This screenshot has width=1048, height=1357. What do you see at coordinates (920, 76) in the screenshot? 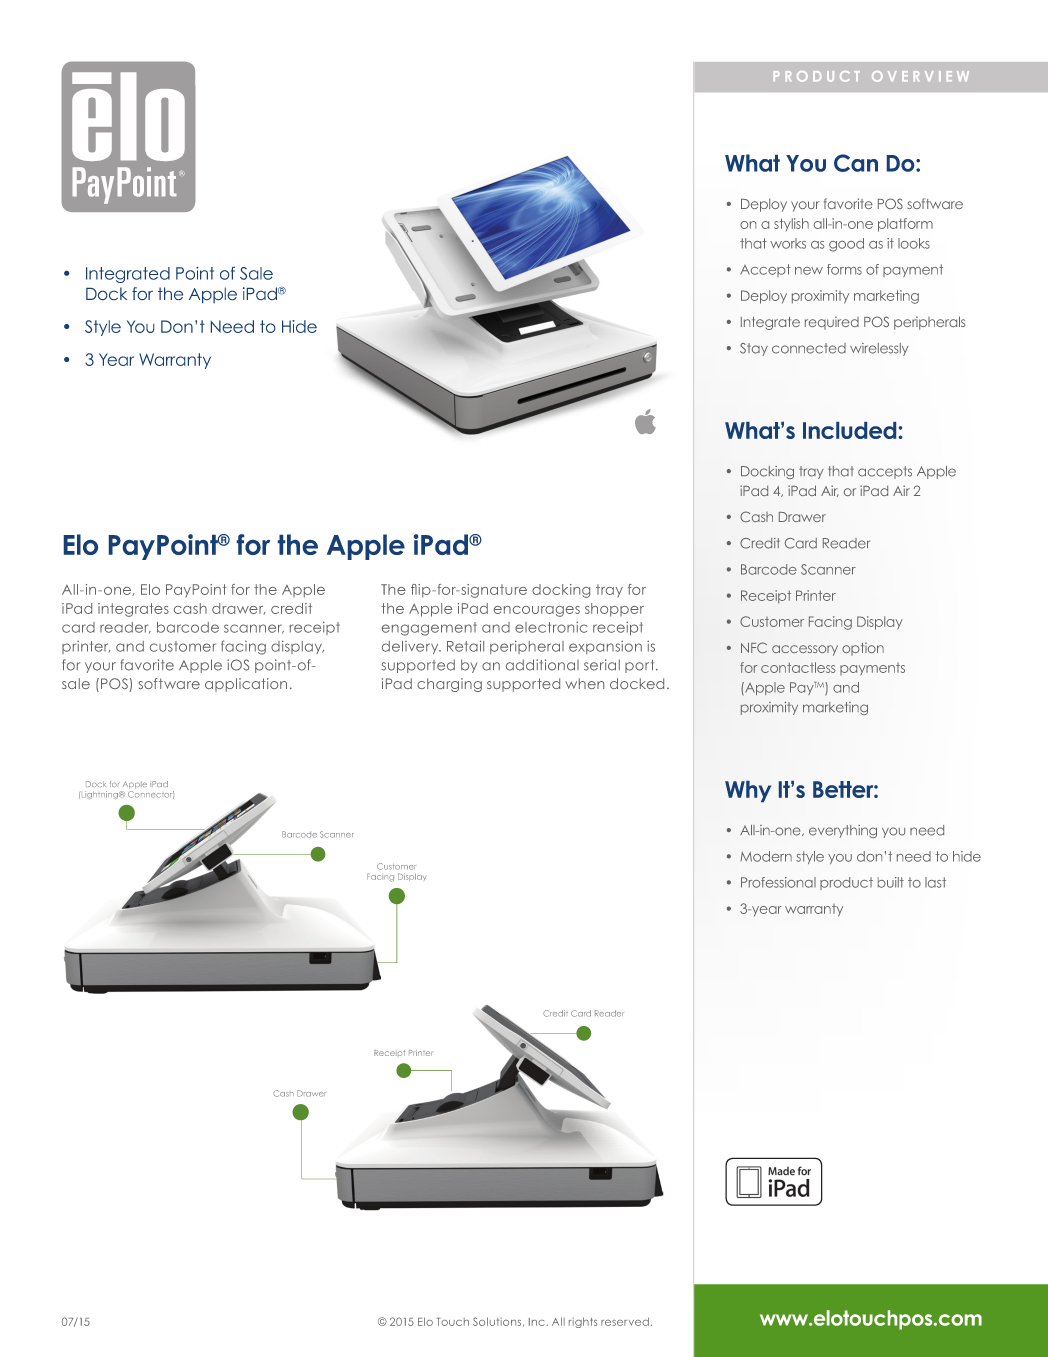
I see `OVERVIEW` at bounding box center [920, 76].
